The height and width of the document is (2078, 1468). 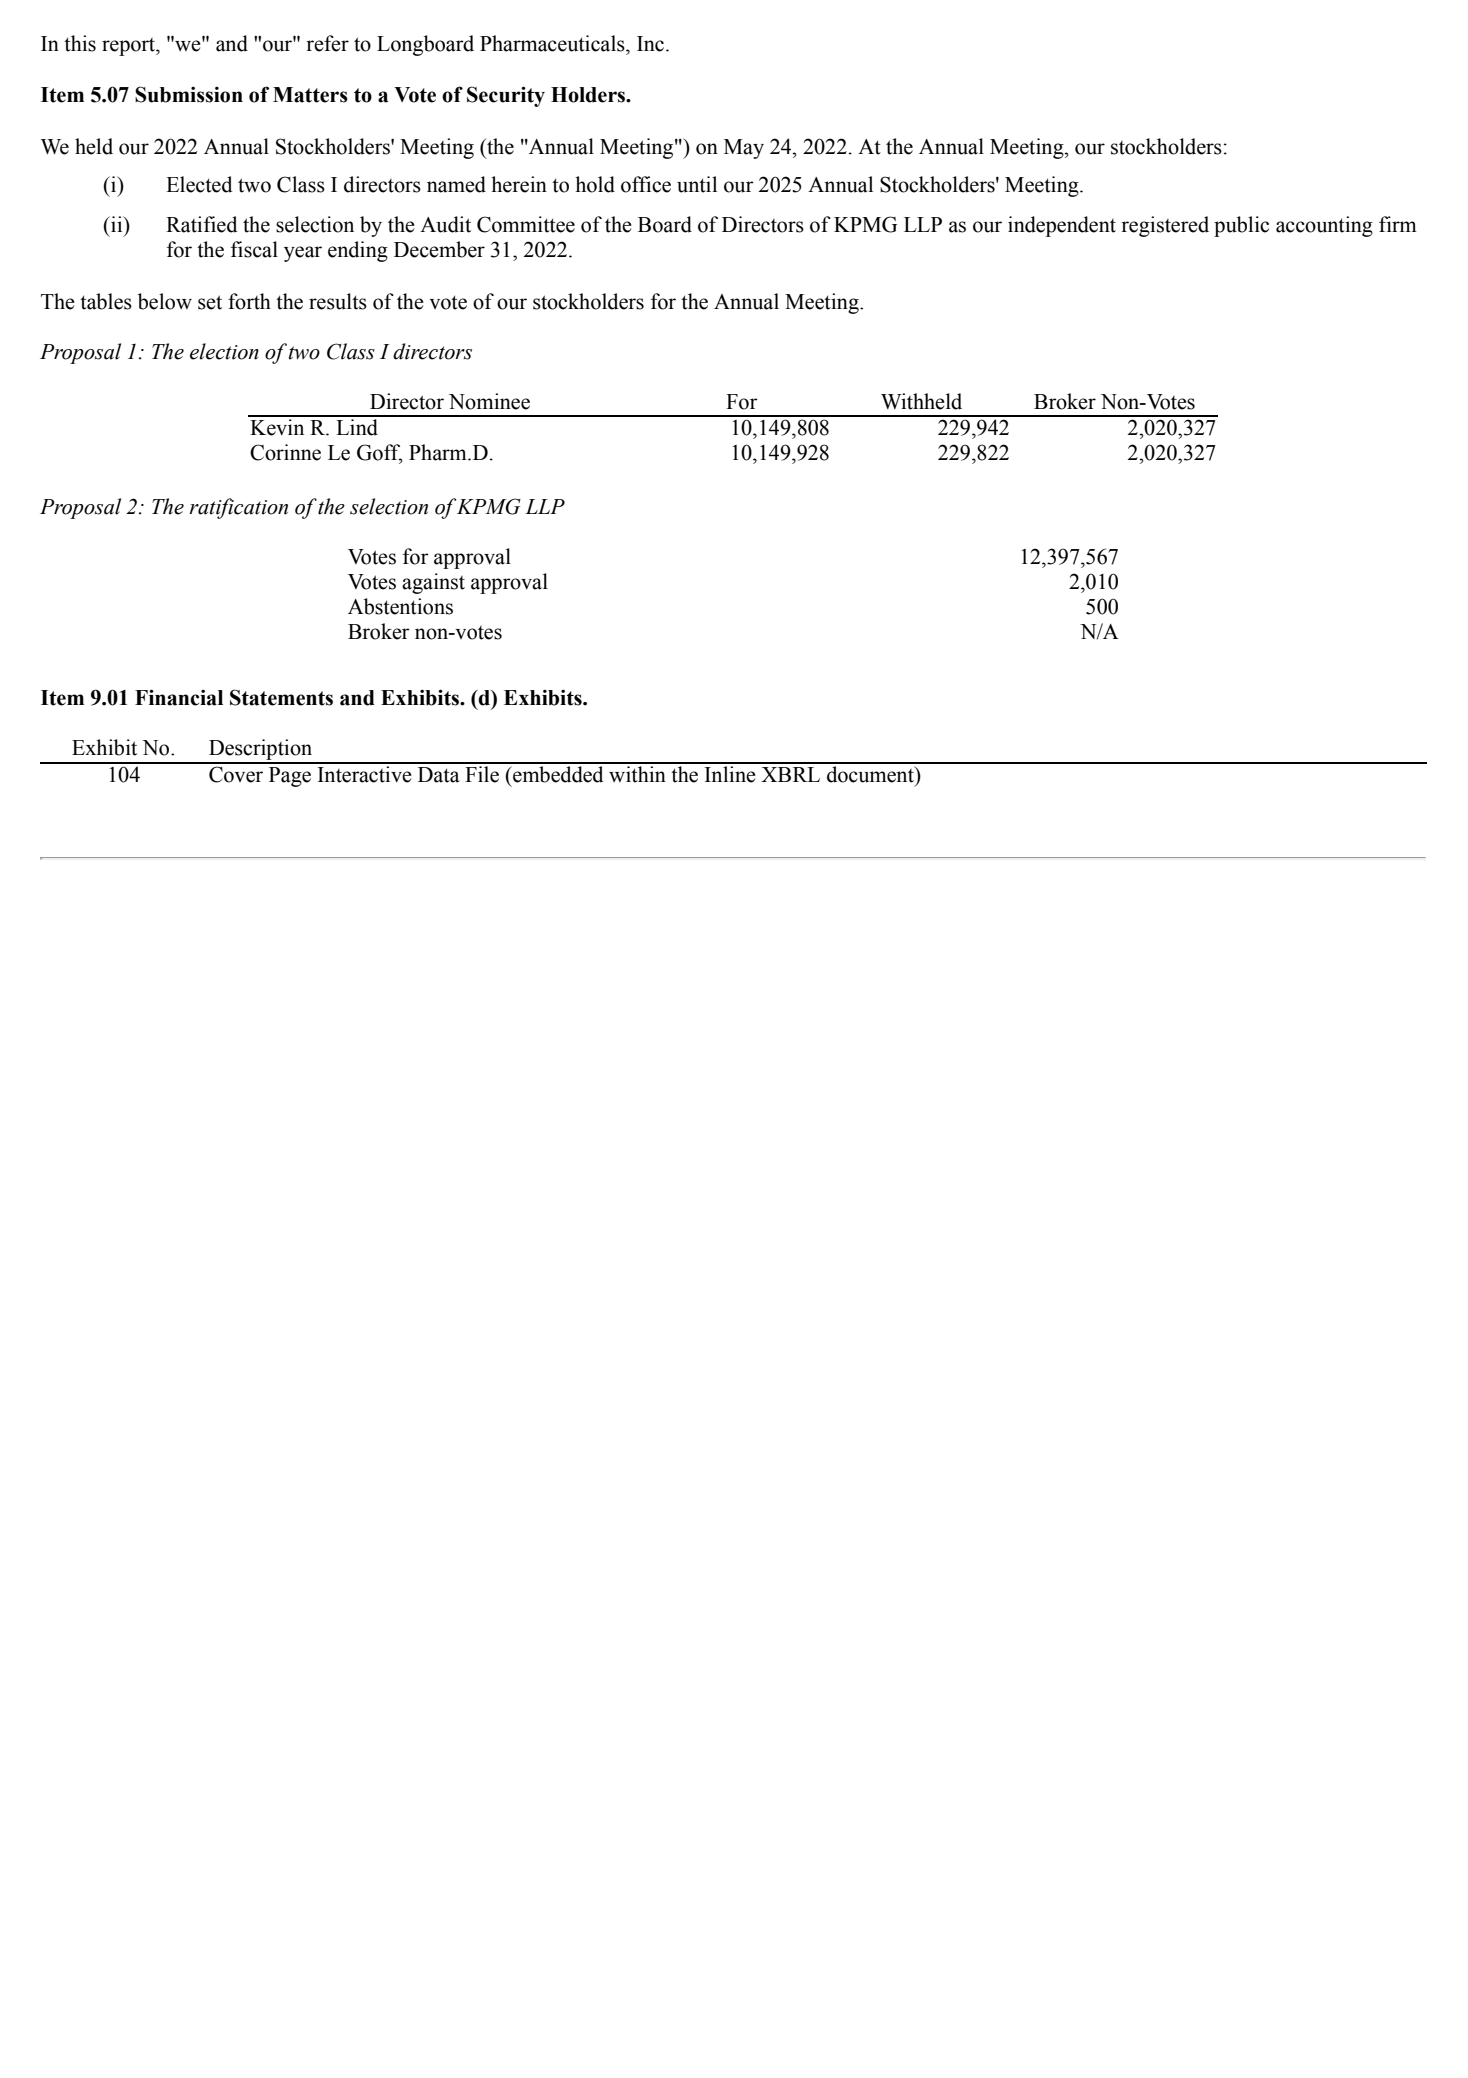 I want to click on Submission, so click(x=189, y=94).
